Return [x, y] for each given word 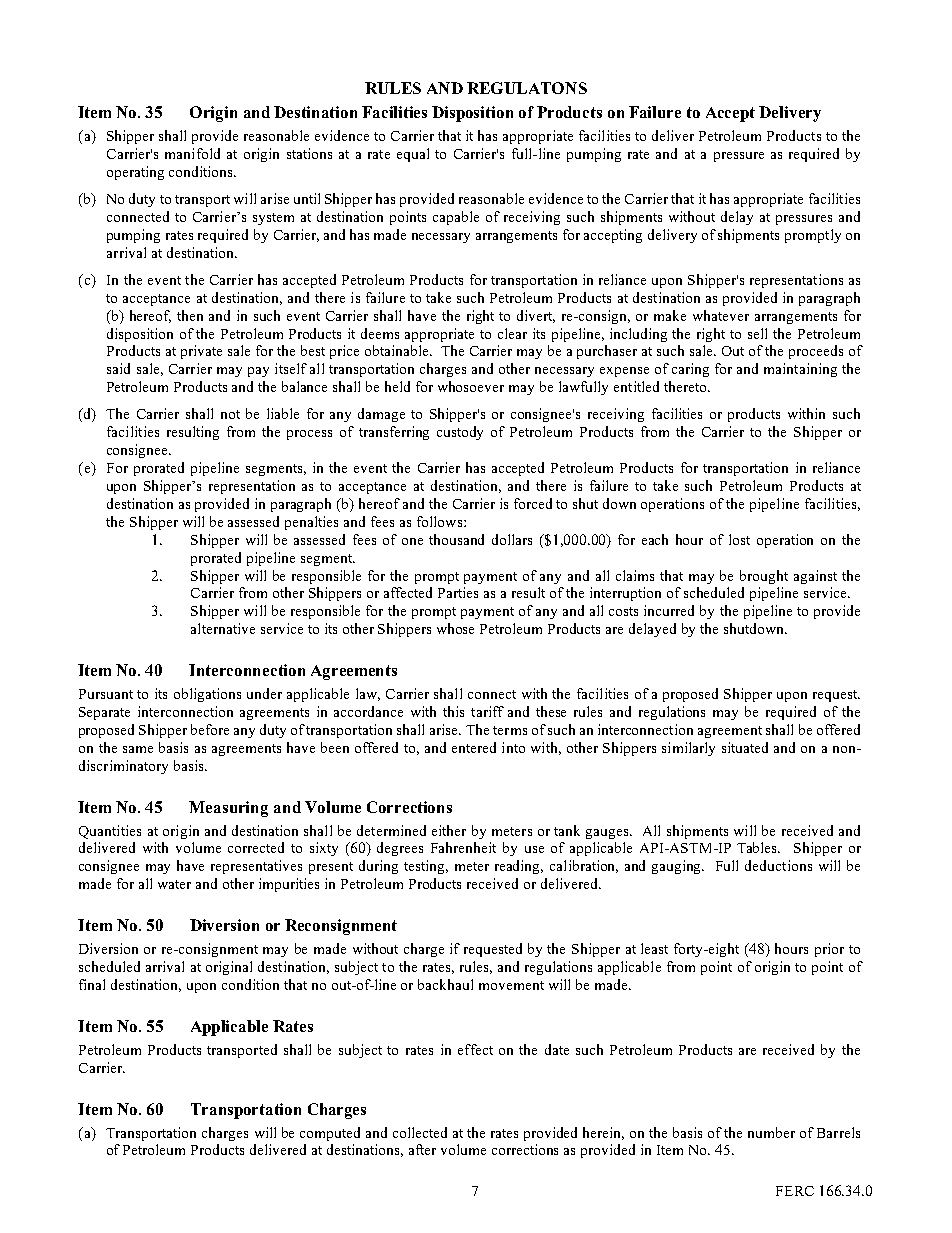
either [449, 830]
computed [330, 1134]
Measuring [228, 809]
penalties [311, 523]
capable [456, 218]
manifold [192, 153]
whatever [721, 315]
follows [441, 521]
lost [739, 539]
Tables [758, 847]
